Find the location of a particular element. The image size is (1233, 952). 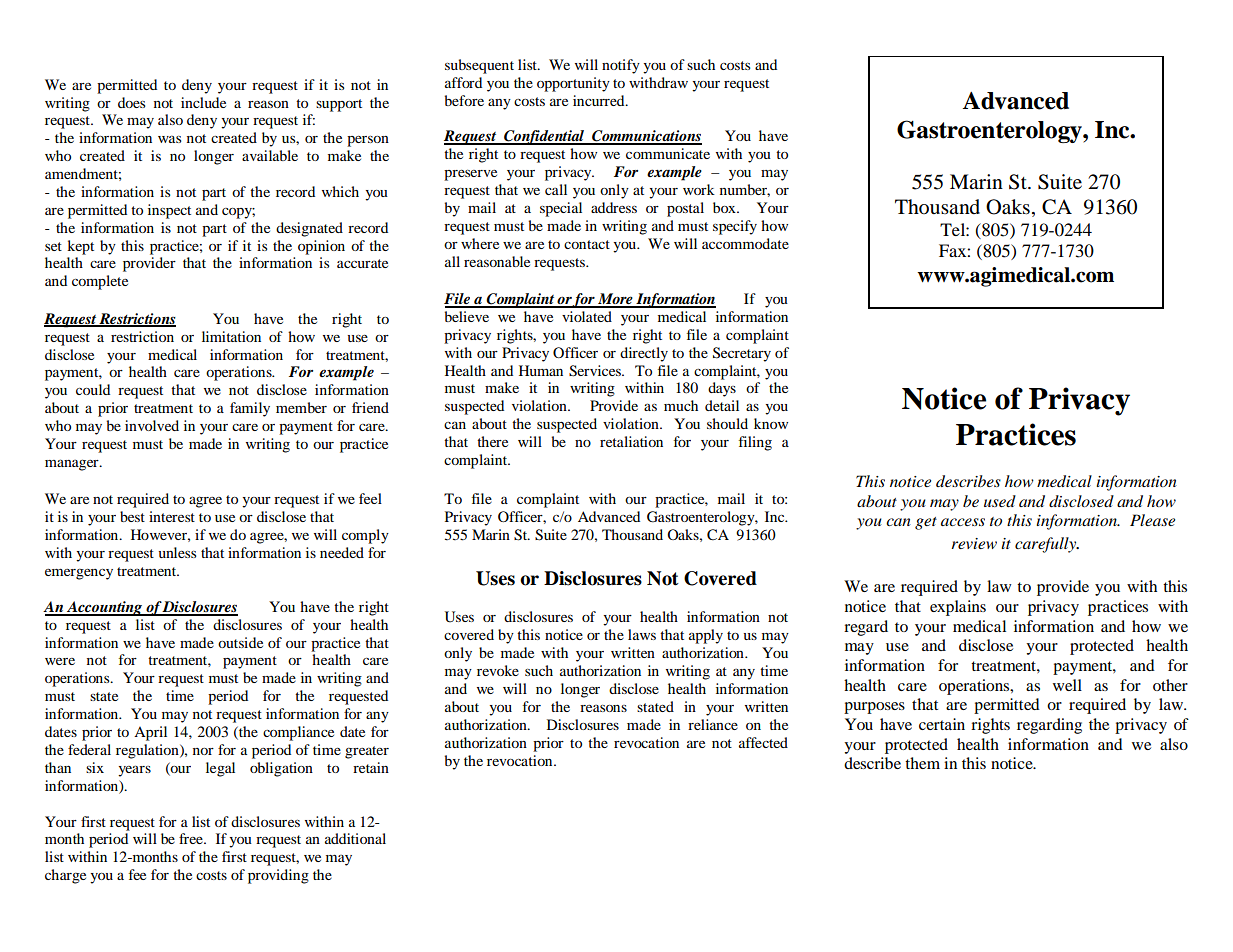

additional is located at coordinates (355, 838).
